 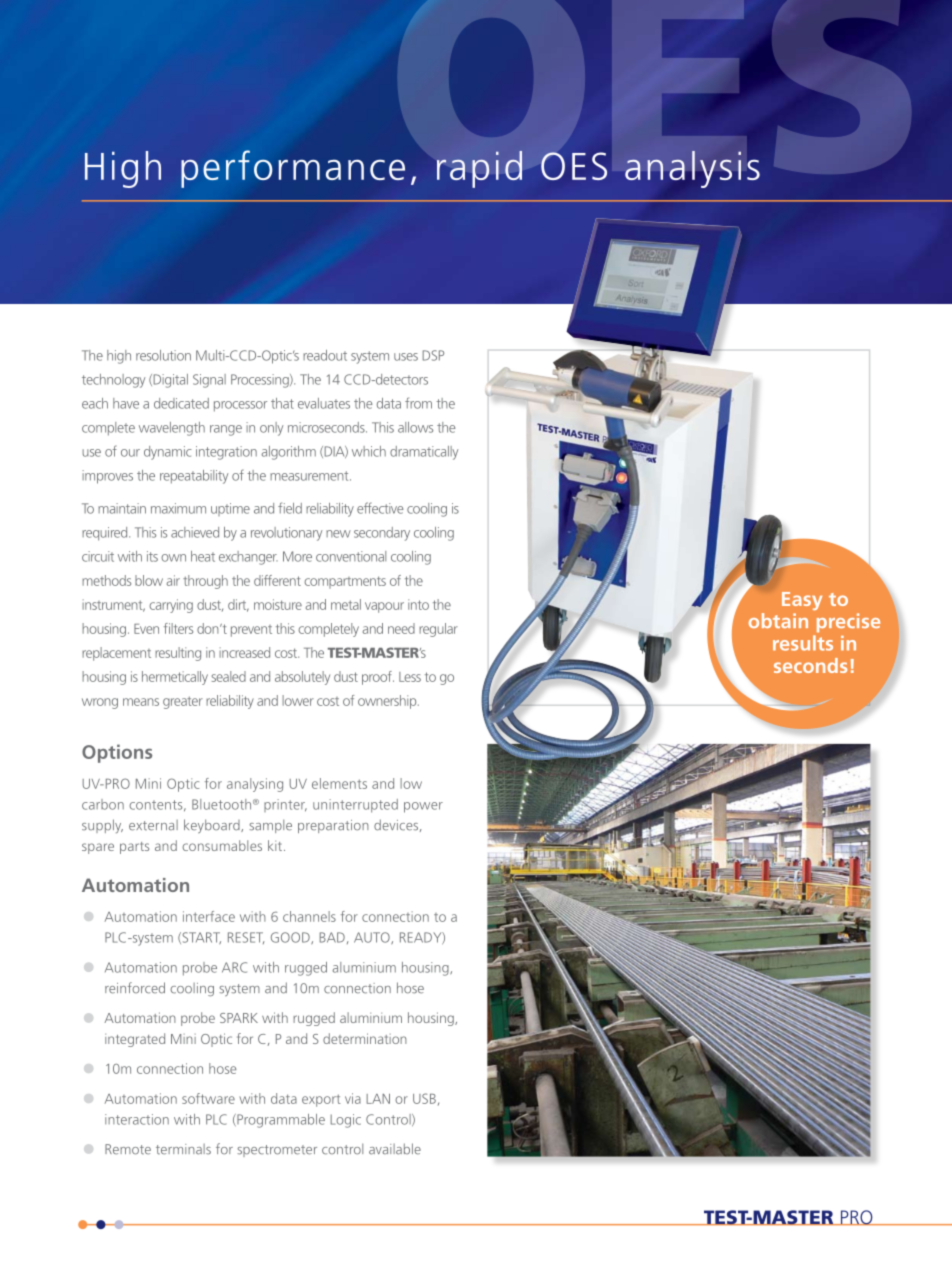 What do you see at coordinates (692, 169) in the screenshot?
I see `analysis` at bounding box center [692, 169].
